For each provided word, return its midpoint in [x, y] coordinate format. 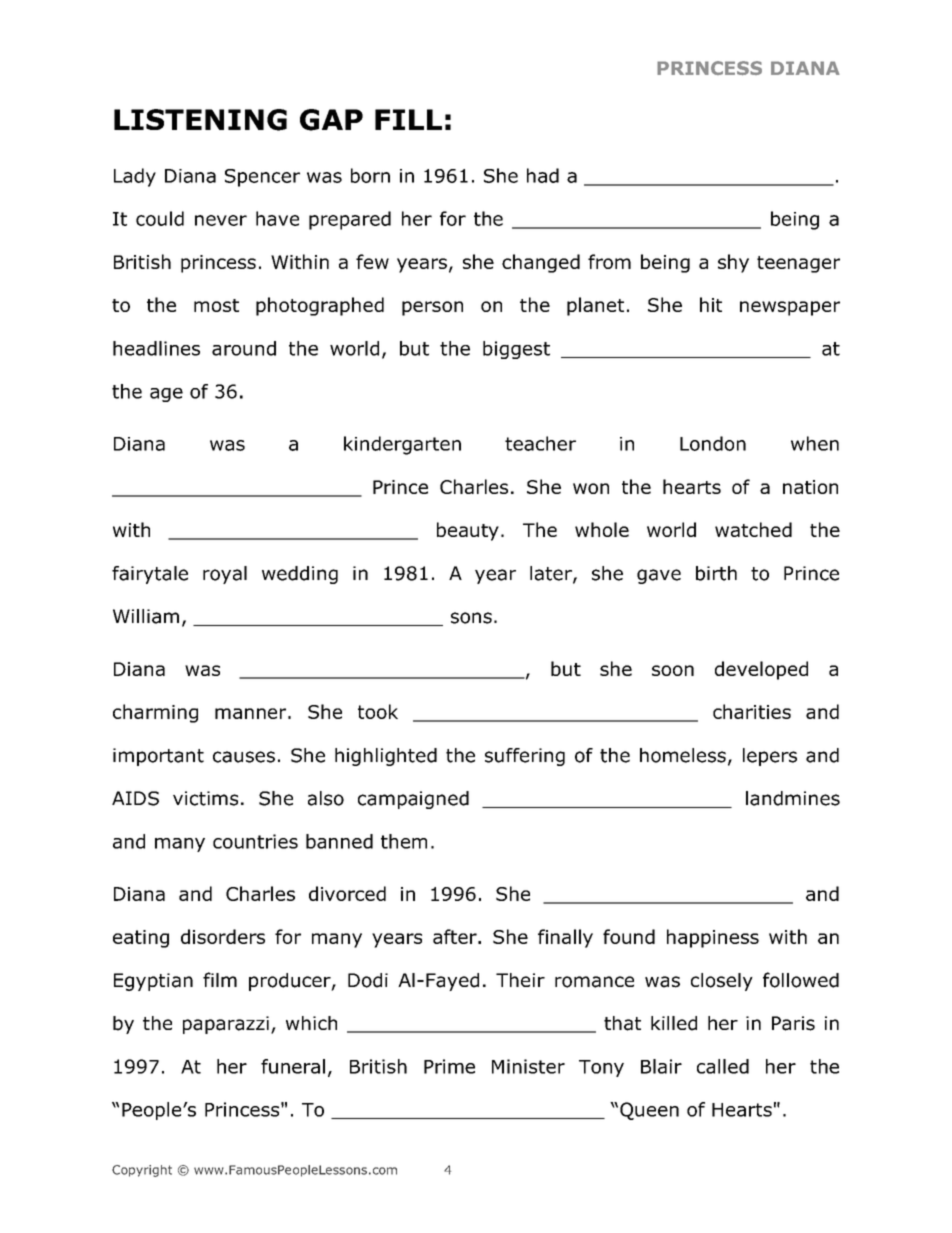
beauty [468, 531]
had [543, 175]
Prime [449, 1066]
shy [733, 263]
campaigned [413, 800]
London [713, 443]
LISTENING [200, 120]
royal [225, 575]
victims [205, 798]
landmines [793, 798]
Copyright [142, 1171]
